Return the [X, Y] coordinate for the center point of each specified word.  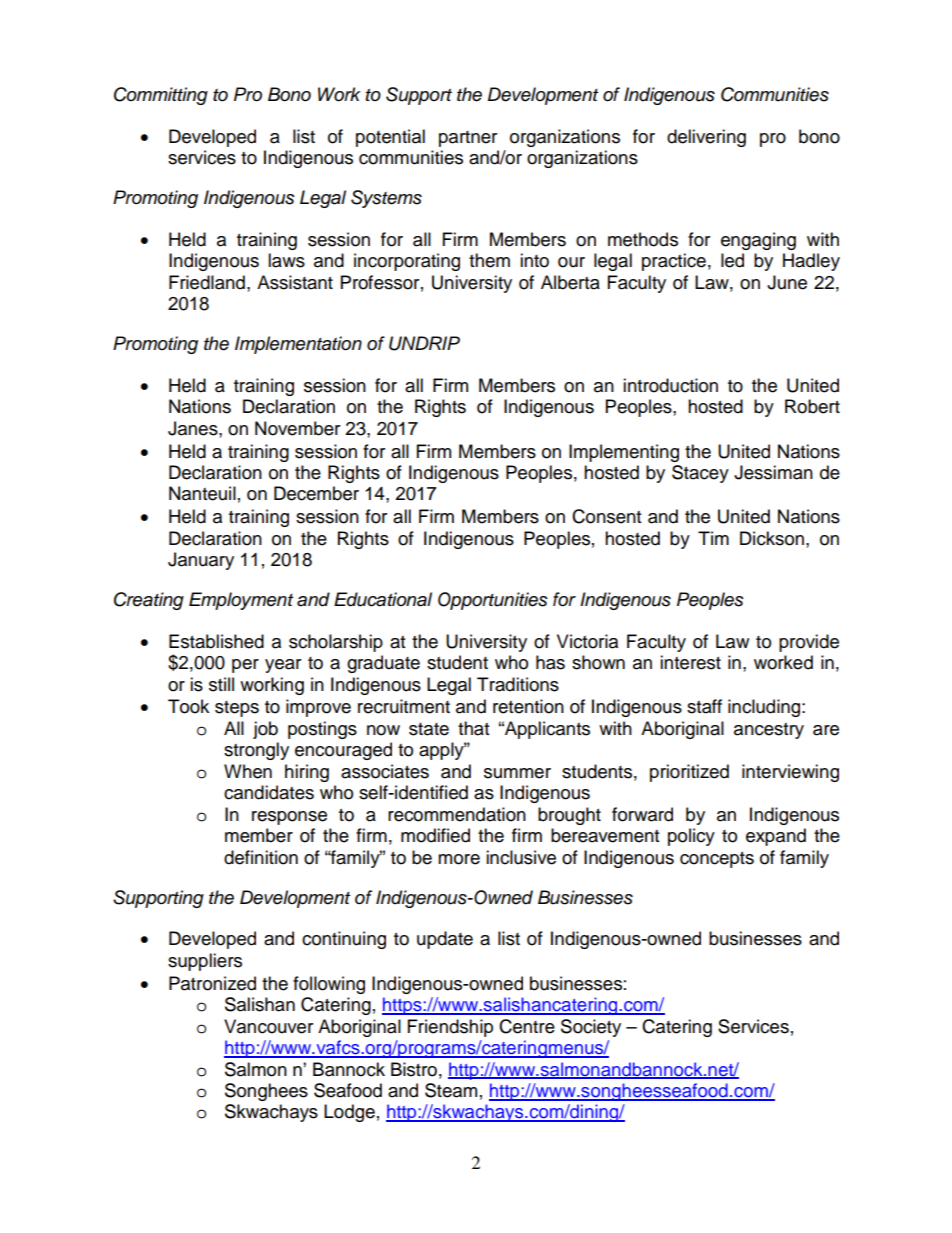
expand [776, 837]
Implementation [298, 345]
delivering [706, 138]
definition [261, 857]
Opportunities [493, 601]
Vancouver [268, 1026]
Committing [161, 96]
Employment [241, 601]
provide [809, 643]
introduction [670, 385]
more [459, 859]
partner [468, 139]
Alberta [570, 282]
